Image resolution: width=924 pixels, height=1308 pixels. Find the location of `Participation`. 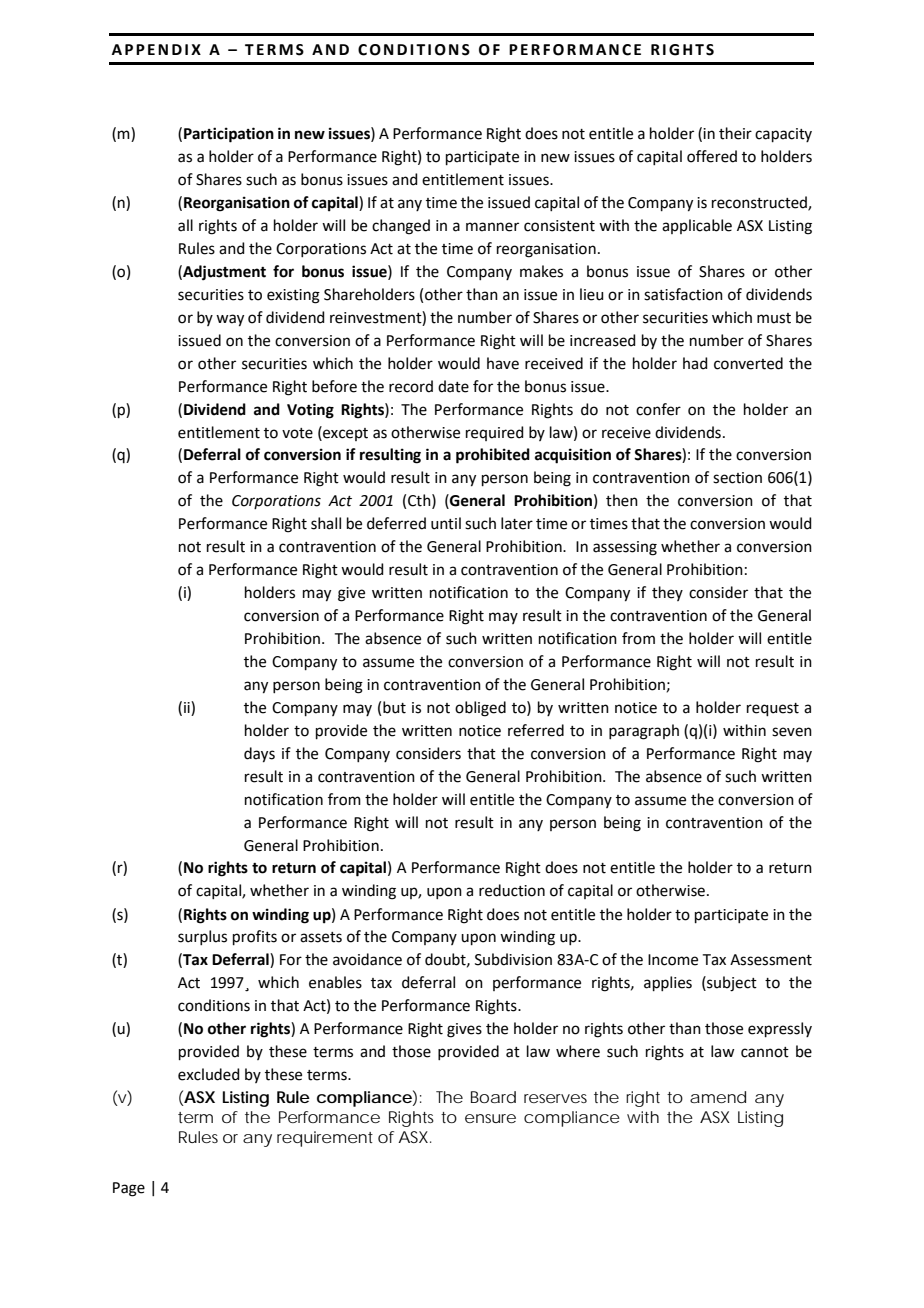

Participation is located at coordinates (229, 135).
